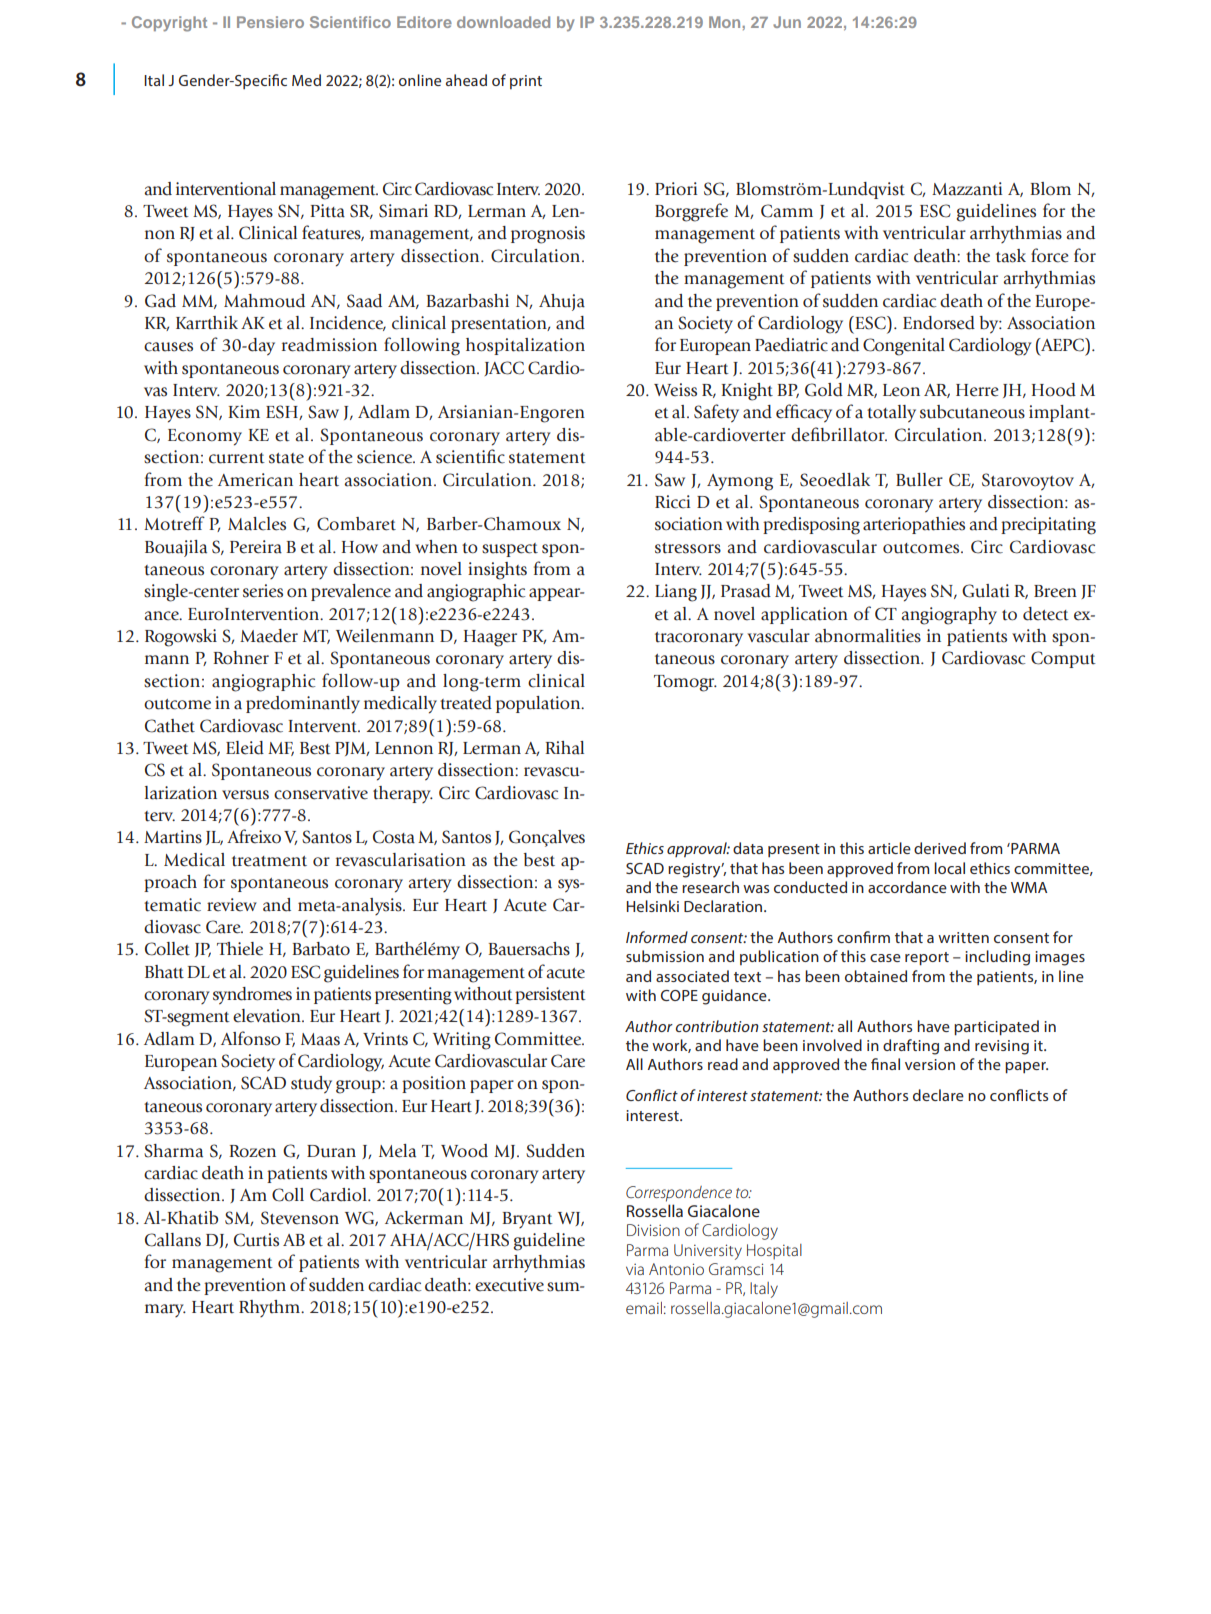 This document has width=1211, height=1614. Describe the element at coordinates (526, 82) in the document. I see `print` at that location.
